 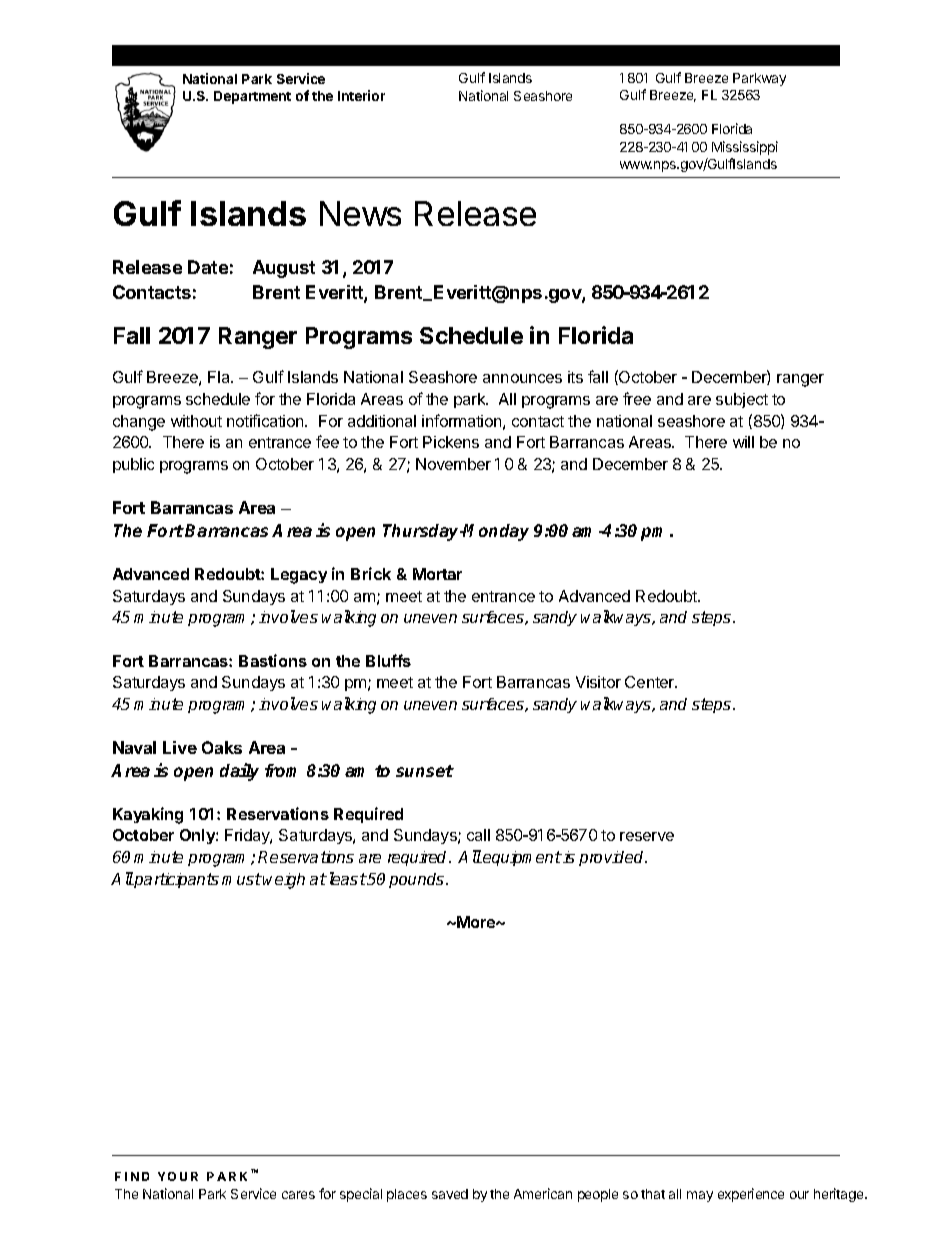 I want to click on Mississippi, so click(x=745, y=148).
